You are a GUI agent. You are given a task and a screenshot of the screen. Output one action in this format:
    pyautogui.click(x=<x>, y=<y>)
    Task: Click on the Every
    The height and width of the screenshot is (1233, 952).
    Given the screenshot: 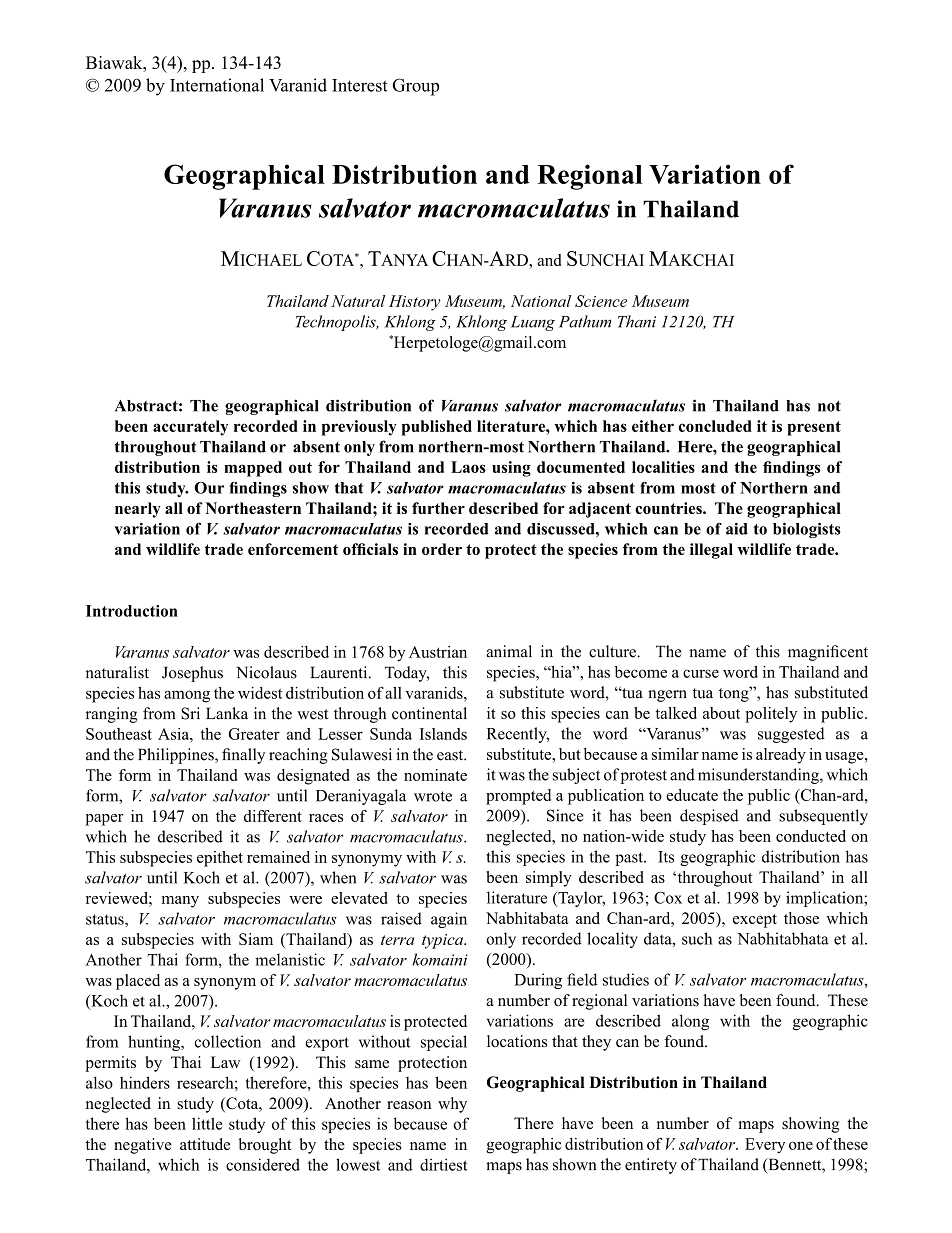 What is the action you would take?
    pyautogui.click(x=765, y=1146)
